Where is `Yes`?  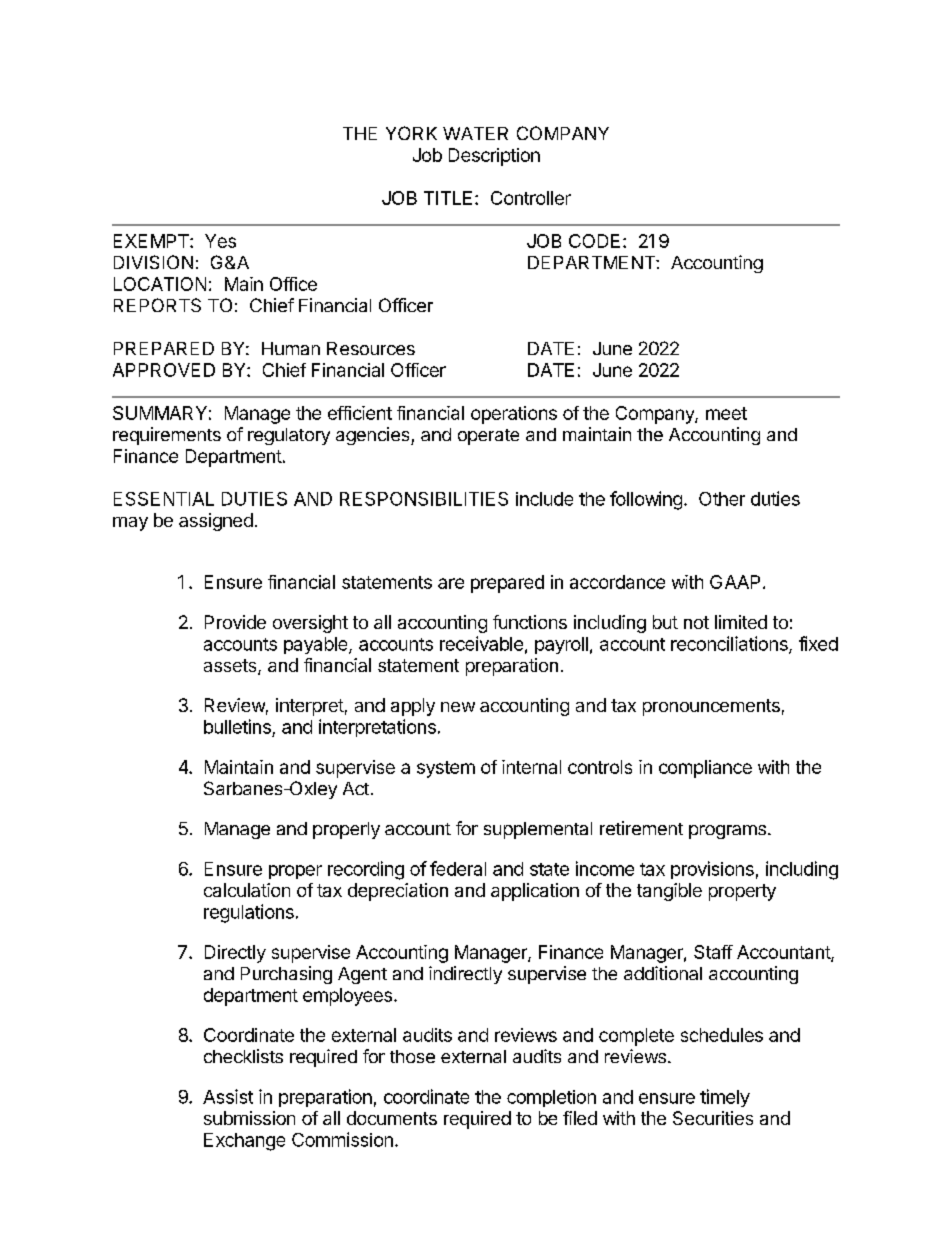 Yes is located at coordinates (220, 241).
